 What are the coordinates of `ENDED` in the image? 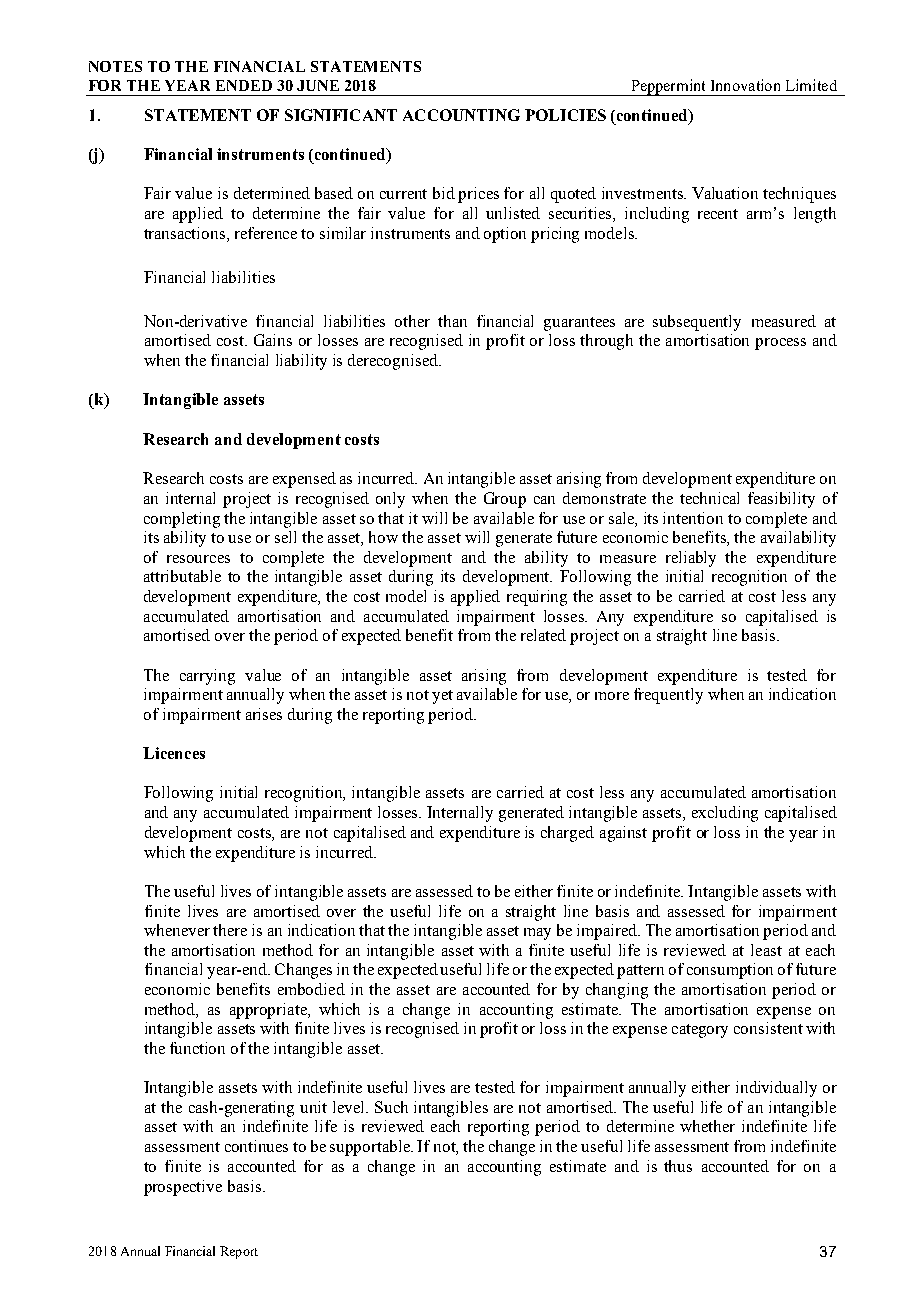 It's located at (244, 85).
